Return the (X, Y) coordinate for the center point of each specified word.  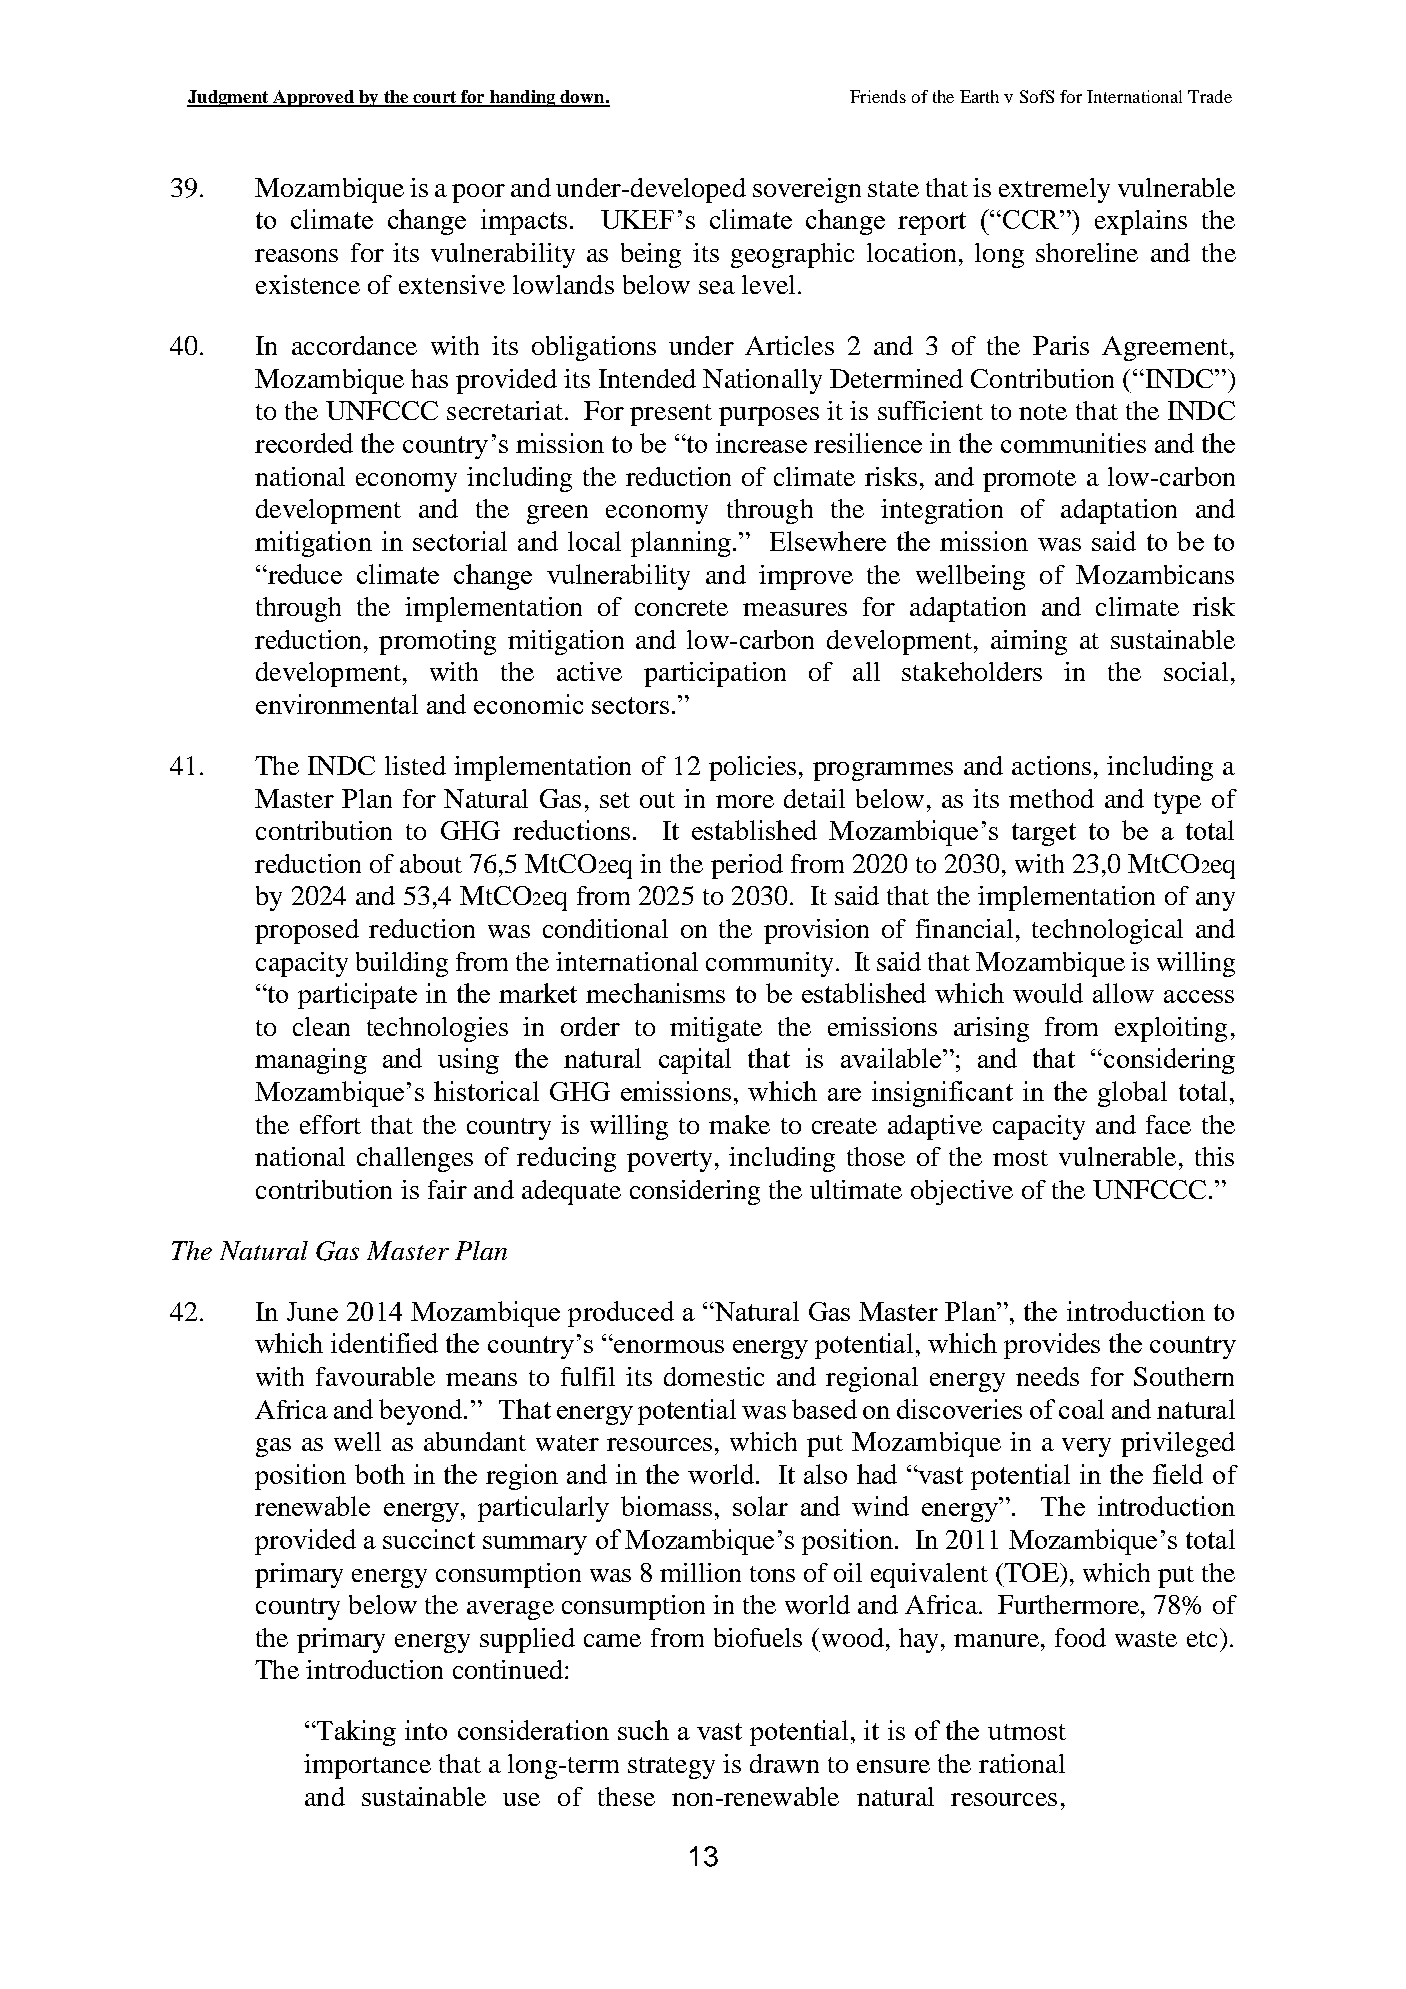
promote (1029, 481)
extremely (1054, 190)
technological (1107, 931)
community (769, 964)
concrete (681, 608)
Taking (355, 1733)
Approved (313, 98)
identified (384, 1343)
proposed (307, 931)
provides (1052, 1346)
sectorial (460, 541)
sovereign (807, 190)
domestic (714, 1376)
